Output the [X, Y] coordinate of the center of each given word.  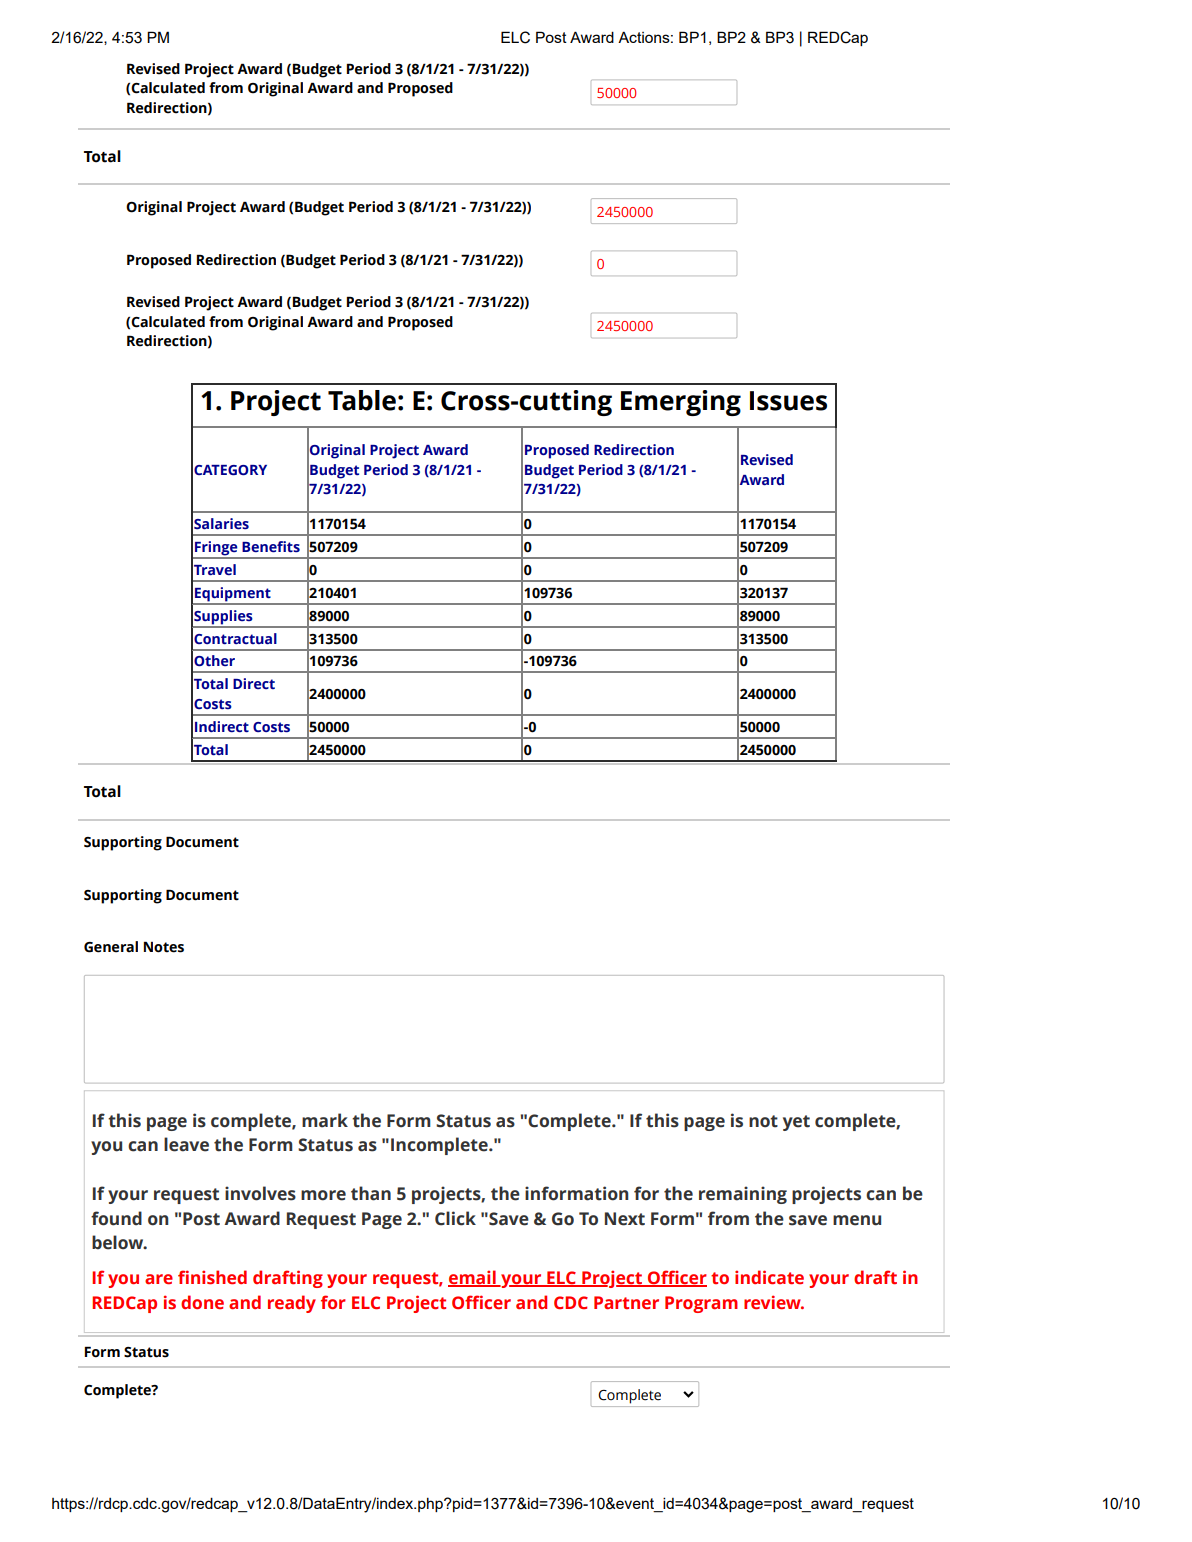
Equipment [233, 595]
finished [212, 1277]
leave [186, 1144]
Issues [788, 401]
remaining [743, 1195]
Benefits [271, 547]
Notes [164, 947]
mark [325, 1120]
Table [362, 400]
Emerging [681, 403]
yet [796, 1123]
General [111, 947]
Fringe [216, 549]
